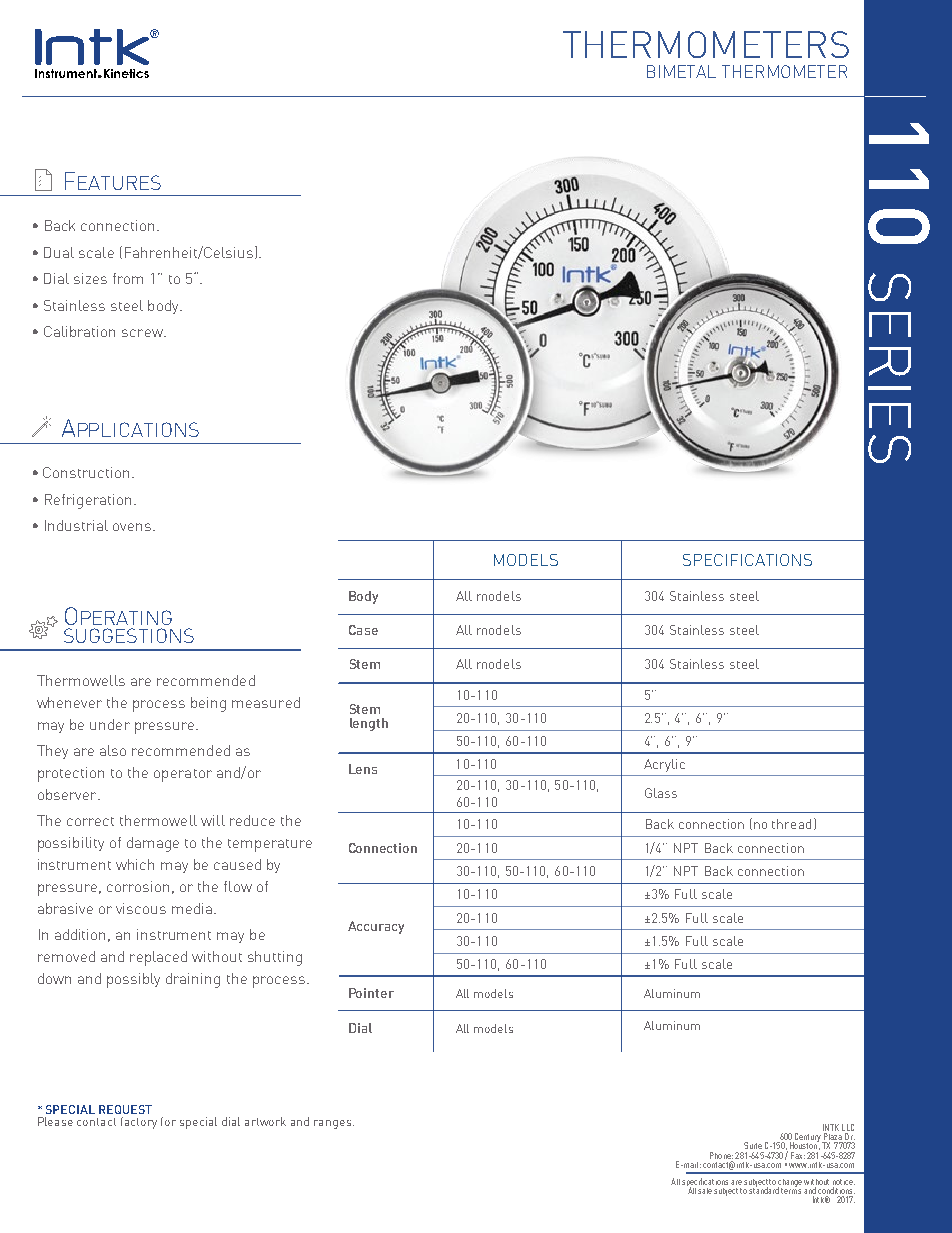  What do you see at coordinates (143, 333) in the screenshot?
I see `screw` at bounding box center [143, 333].
